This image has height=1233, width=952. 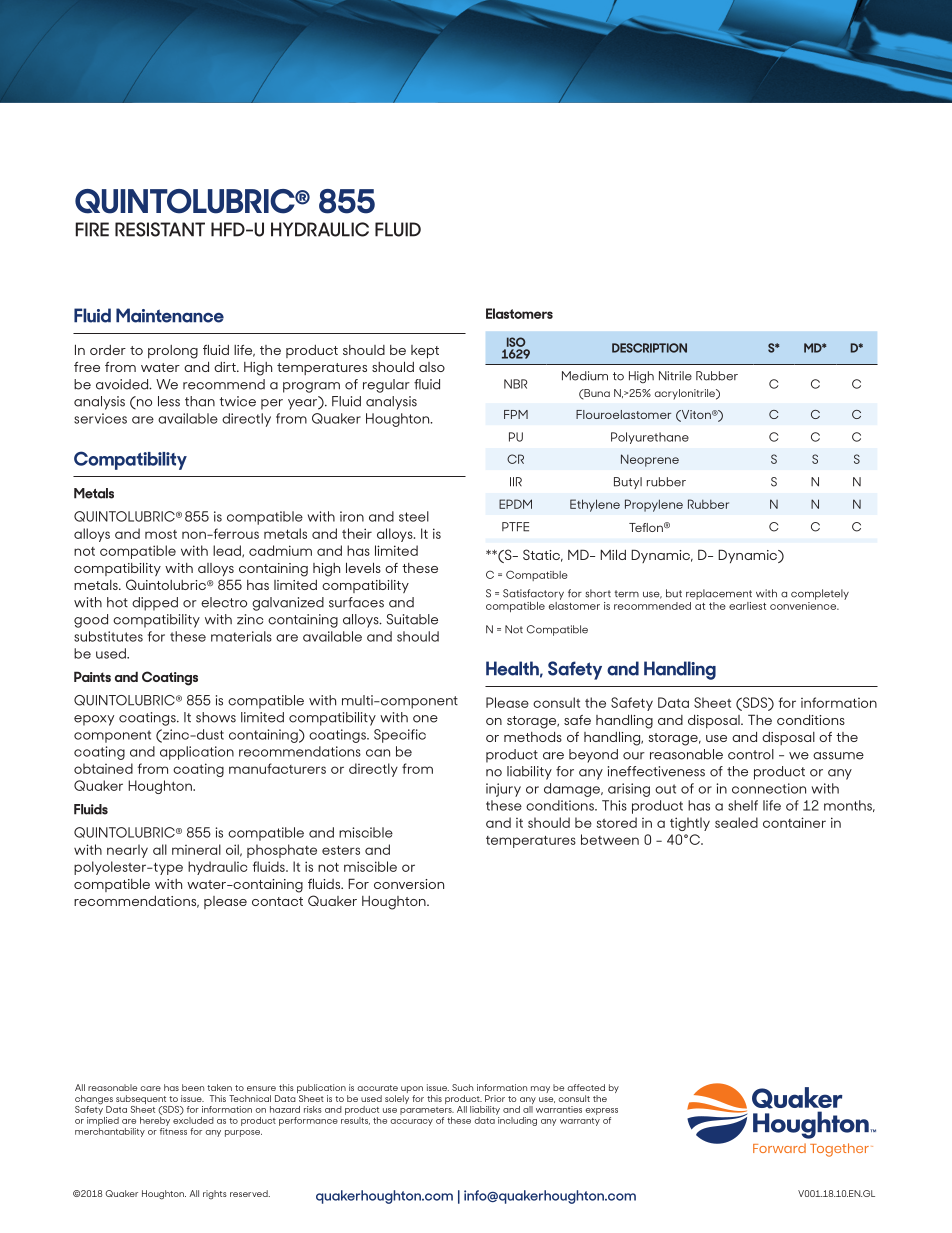 What do you see at coordinates (649, 348) in the image?
I see `DESCRIPTION` at bounding box center [649, 348].
